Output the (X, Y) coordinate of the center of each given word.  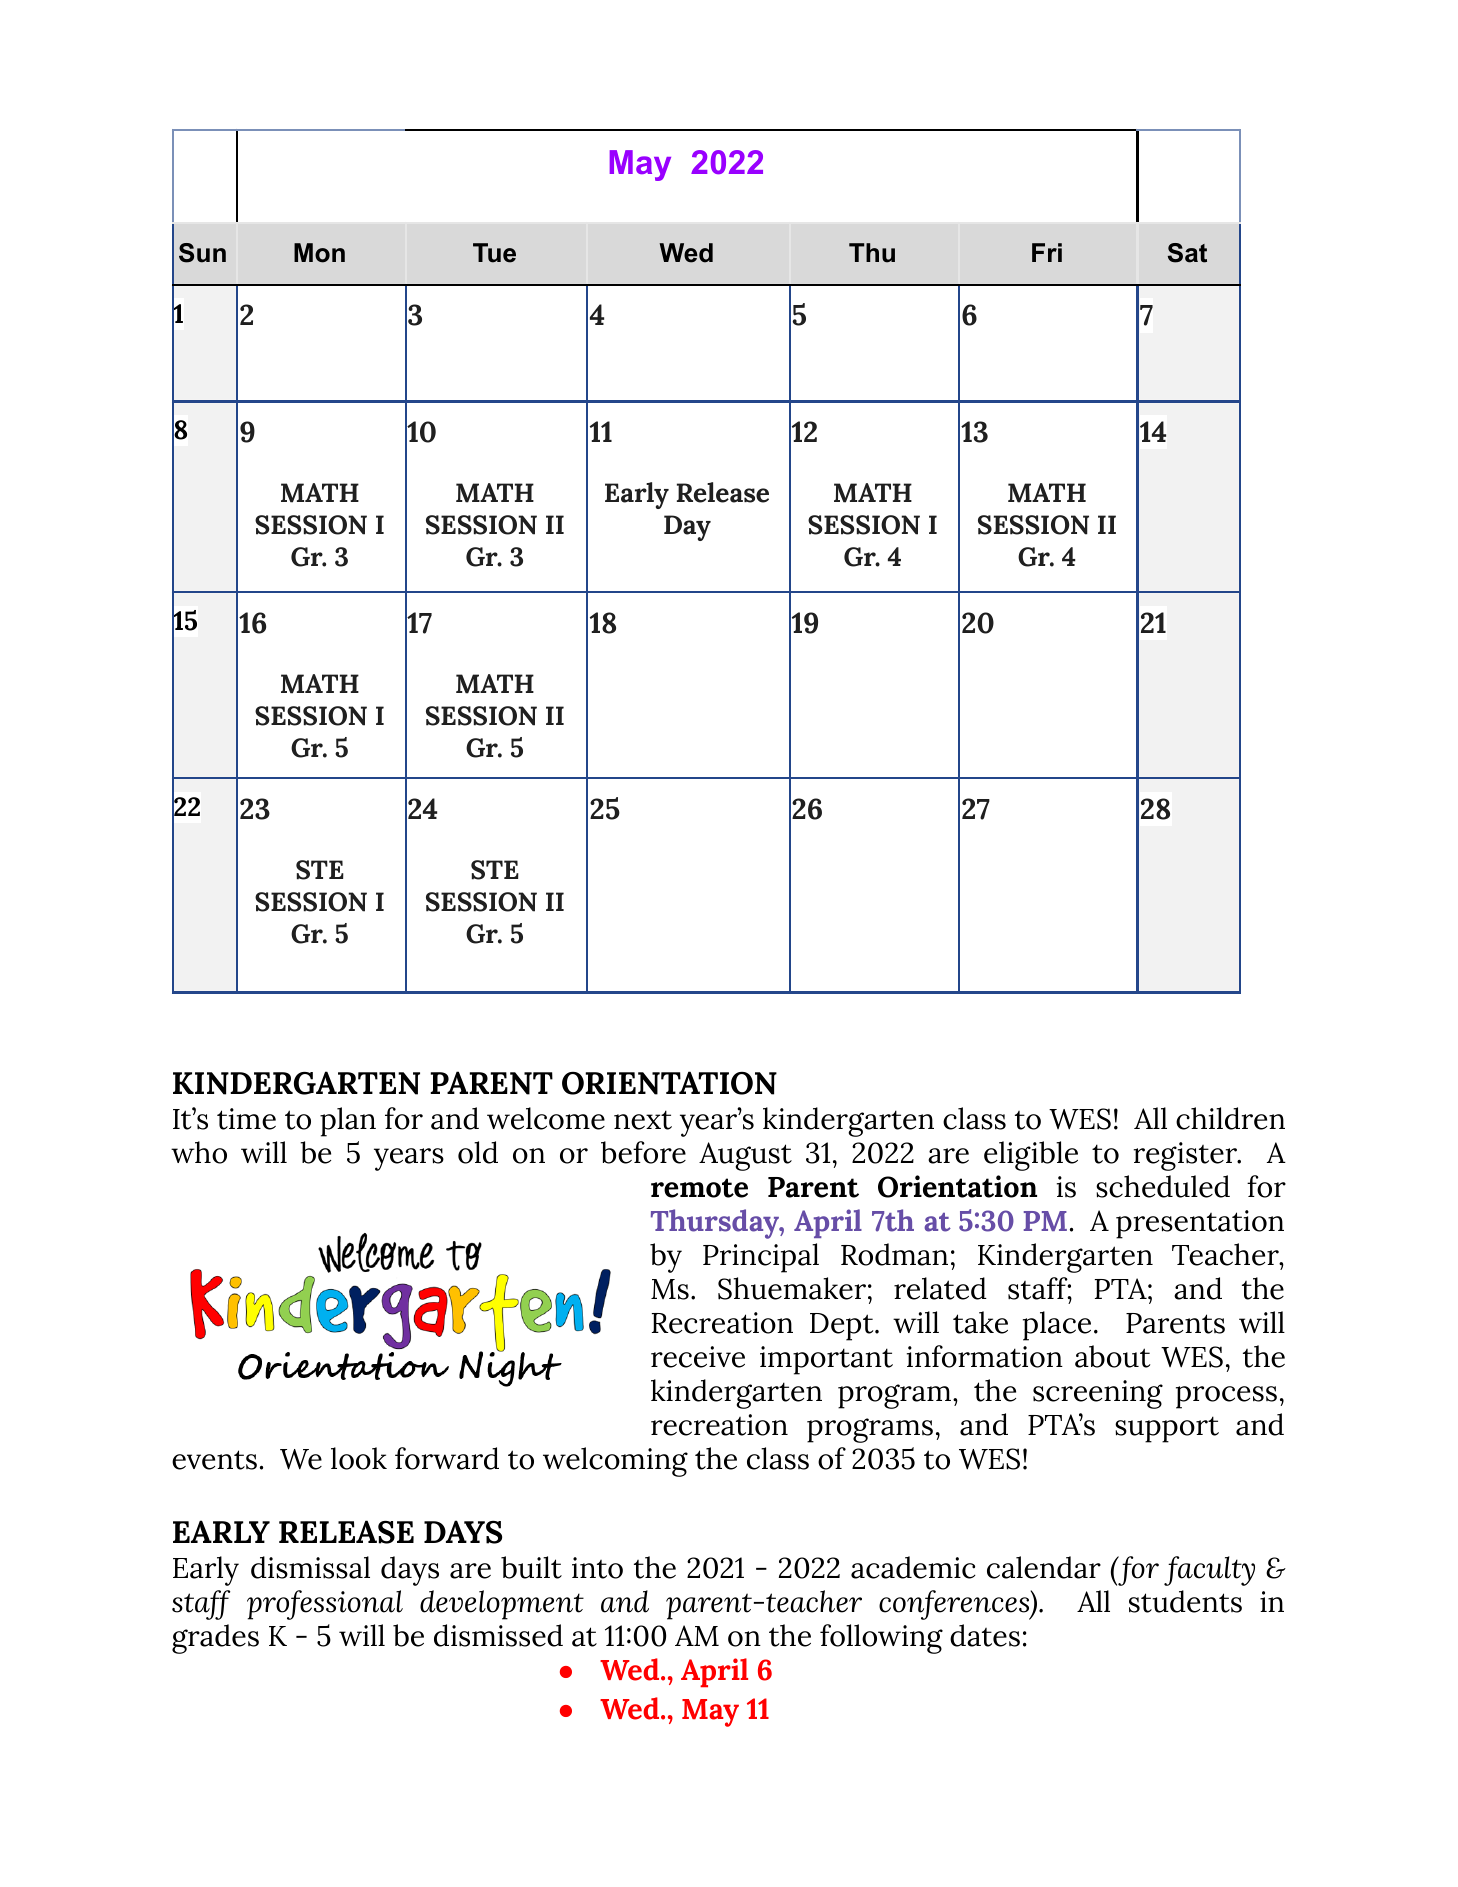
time (246, 1119)
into (597, 1568)
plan (348, 1122)
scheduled (1163, 1186)
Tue (494, 253)
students (1185, 1601)
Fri (1047, 252)
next (643, 1120)
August (745, 1156)
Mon (319, 253)
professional (325, 1605)
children (1230, 1118)
